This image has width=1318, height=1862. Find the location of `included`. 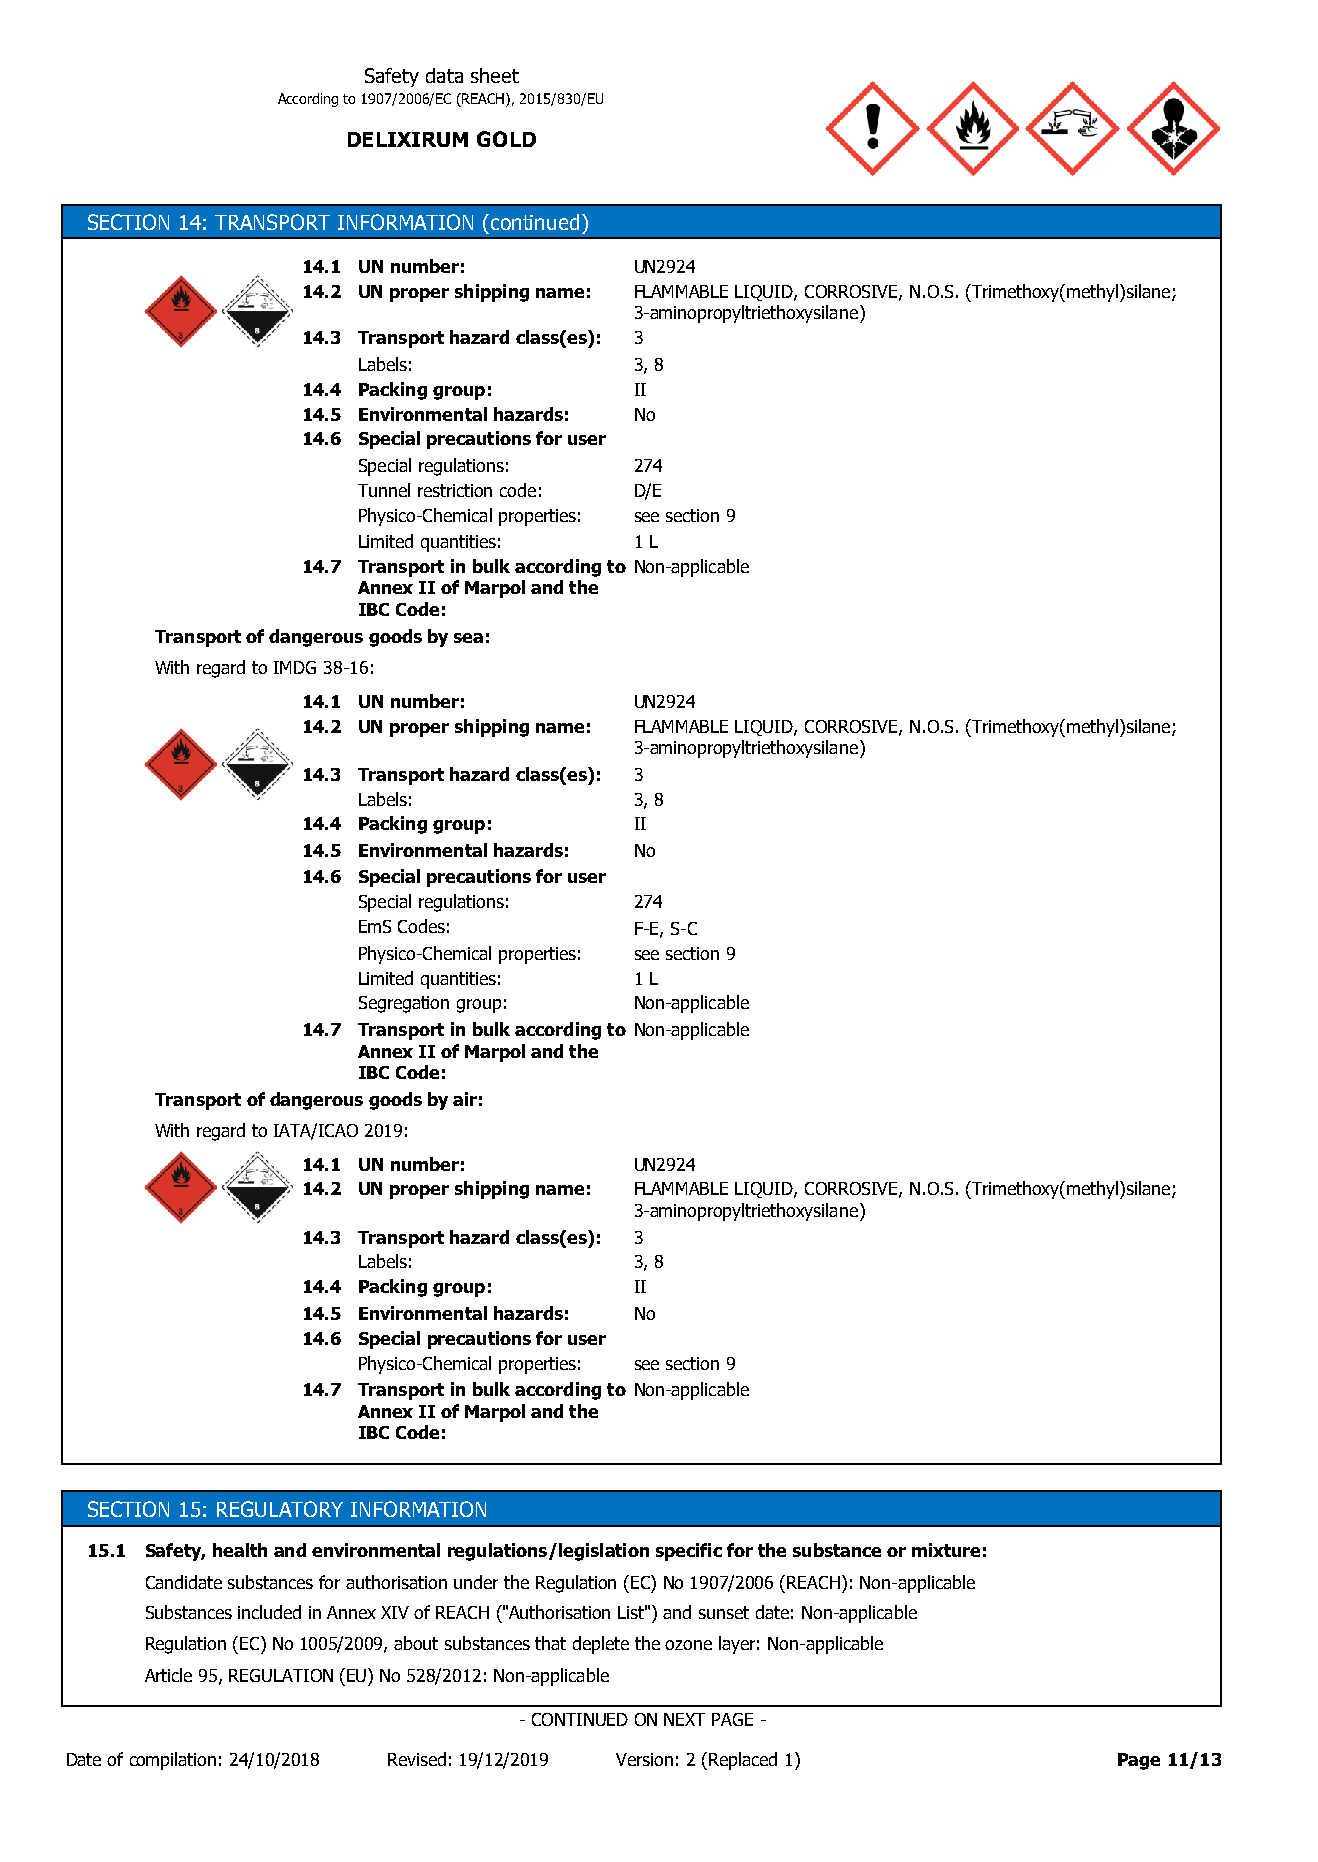

included is located at coordinates (269, 1612).
